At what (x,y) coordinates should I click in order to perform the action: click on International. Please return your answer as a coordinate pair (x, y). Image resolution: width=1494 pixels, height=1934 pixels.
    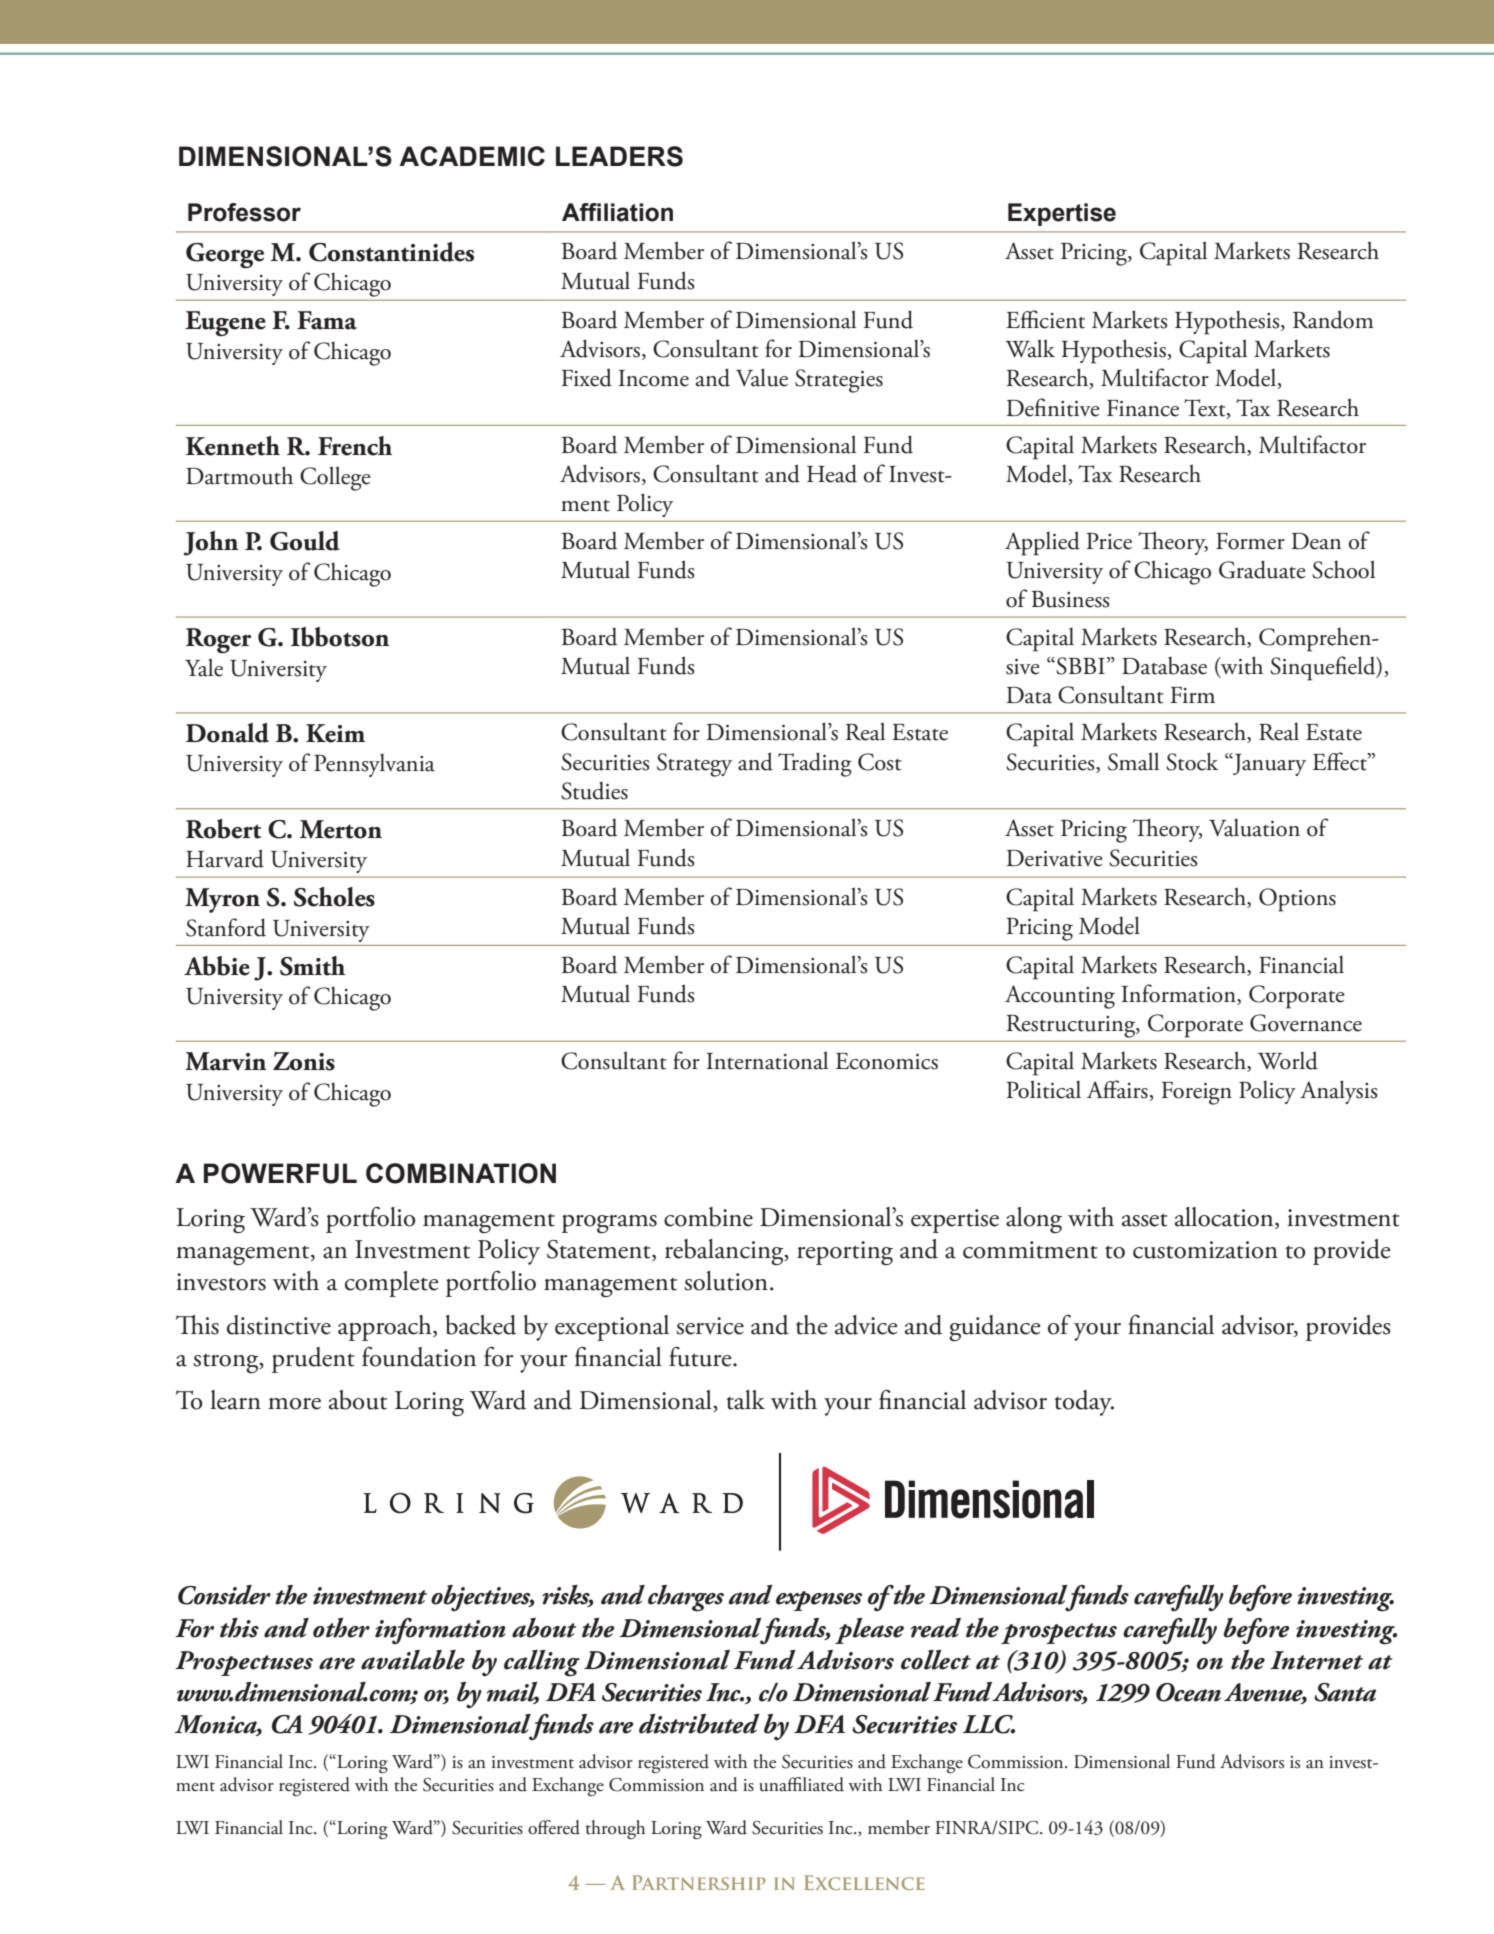
    Looking at the image, I should click on (767, 1060).
